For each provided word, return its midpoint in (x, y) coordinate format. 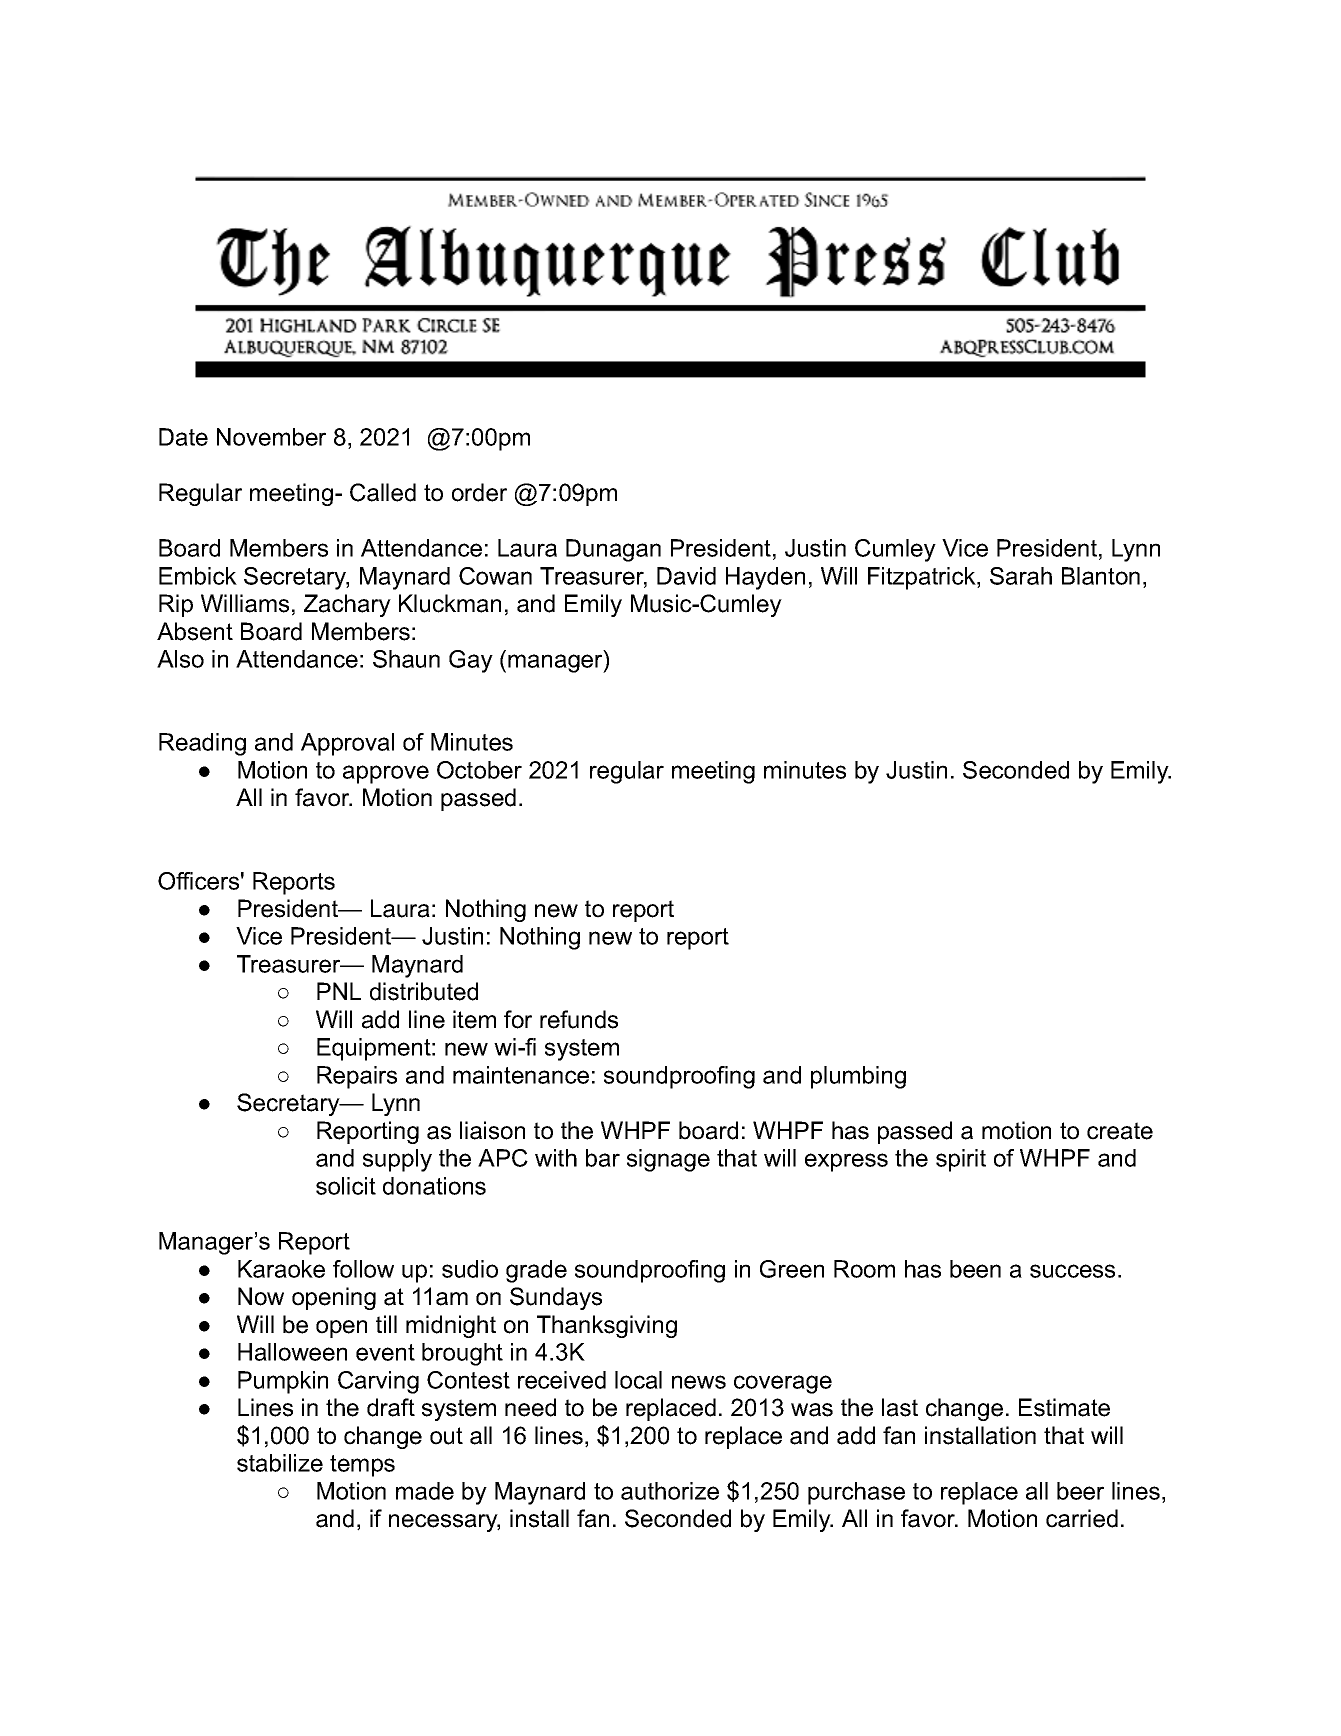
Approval (347, 744)
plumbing (858, 1077)
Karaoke (281, 1269)
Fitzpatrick (923, 578)
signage (668, 1160)
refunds (579, 1019)
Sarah (1021, 576)
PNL (339, 991)
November (271, 437)
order (479, 492)
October (479, 770)
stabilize (280, 1463)
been (975, 1269)
